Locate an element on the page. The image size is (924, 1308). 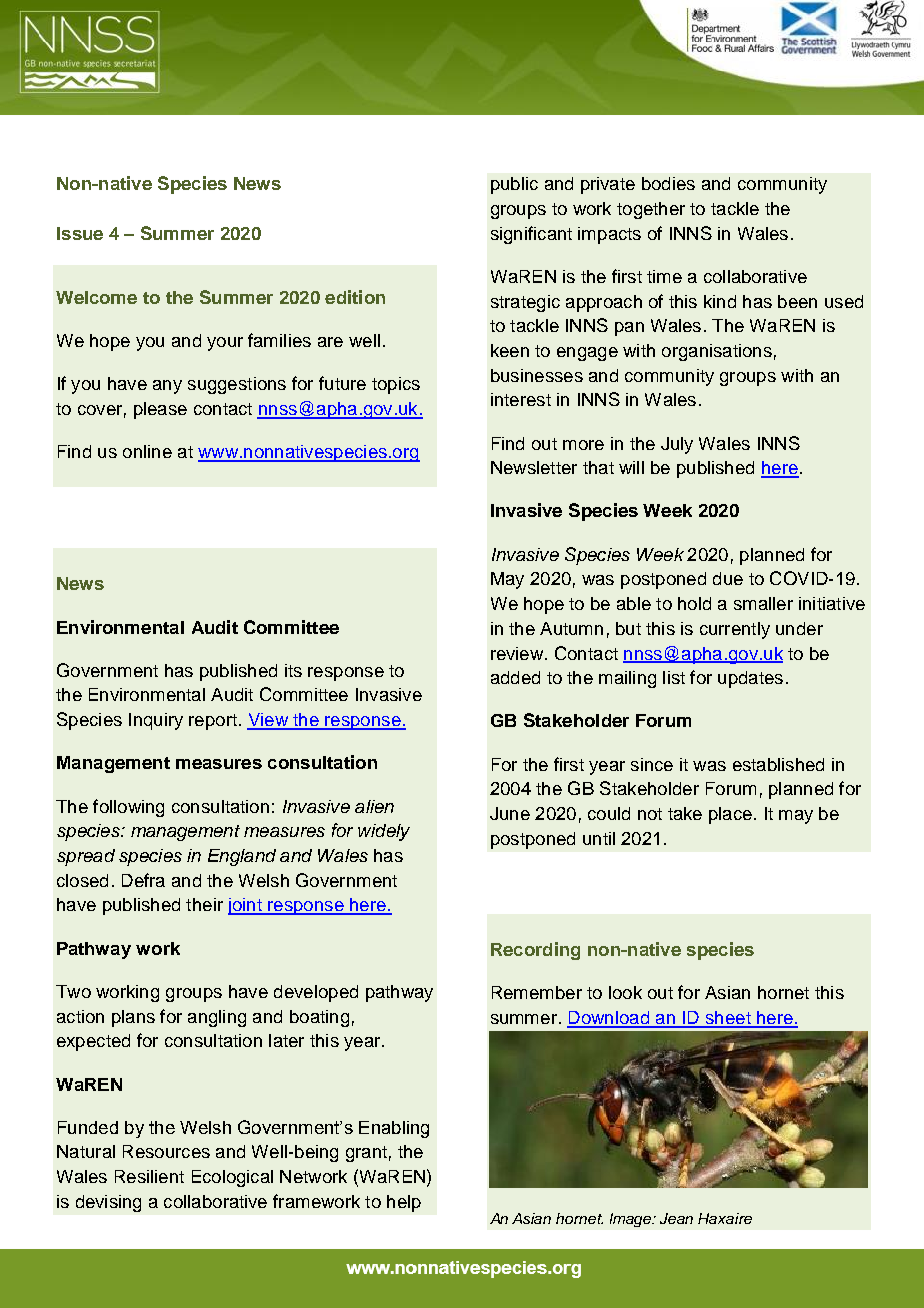
bodies is located at coordinates (668, 183).
